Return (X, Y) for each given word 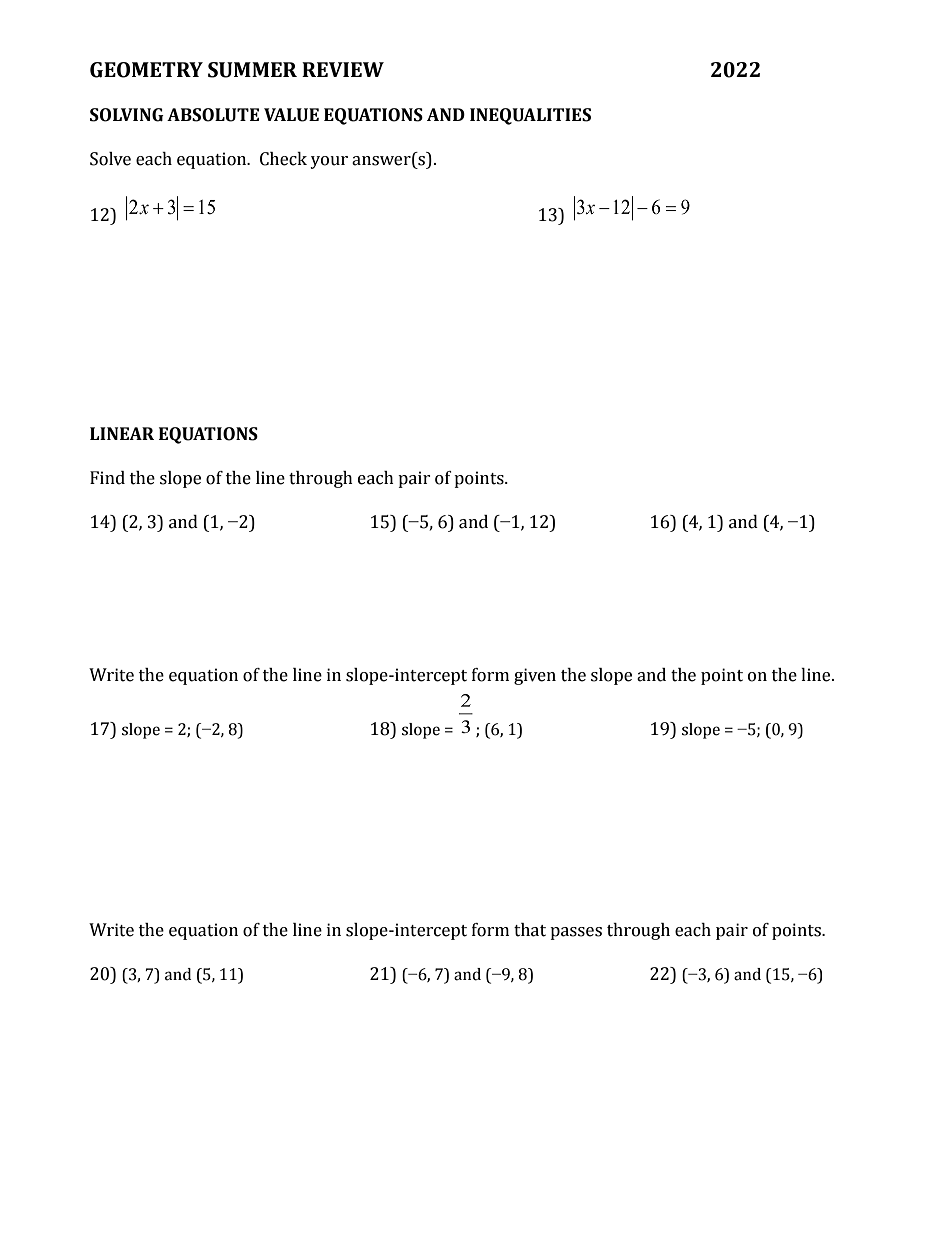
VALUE (291, 115)
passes (576, 933)
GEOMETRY (146, 70)
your (329, 162)
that (530, 930)
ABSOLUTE (213, 115)
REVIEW (343, 69)
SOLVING (127, 115)
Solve (110, 159)
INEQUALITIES (530, 116)
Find (107, 478)
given (535, 676)
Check (283, 159)
